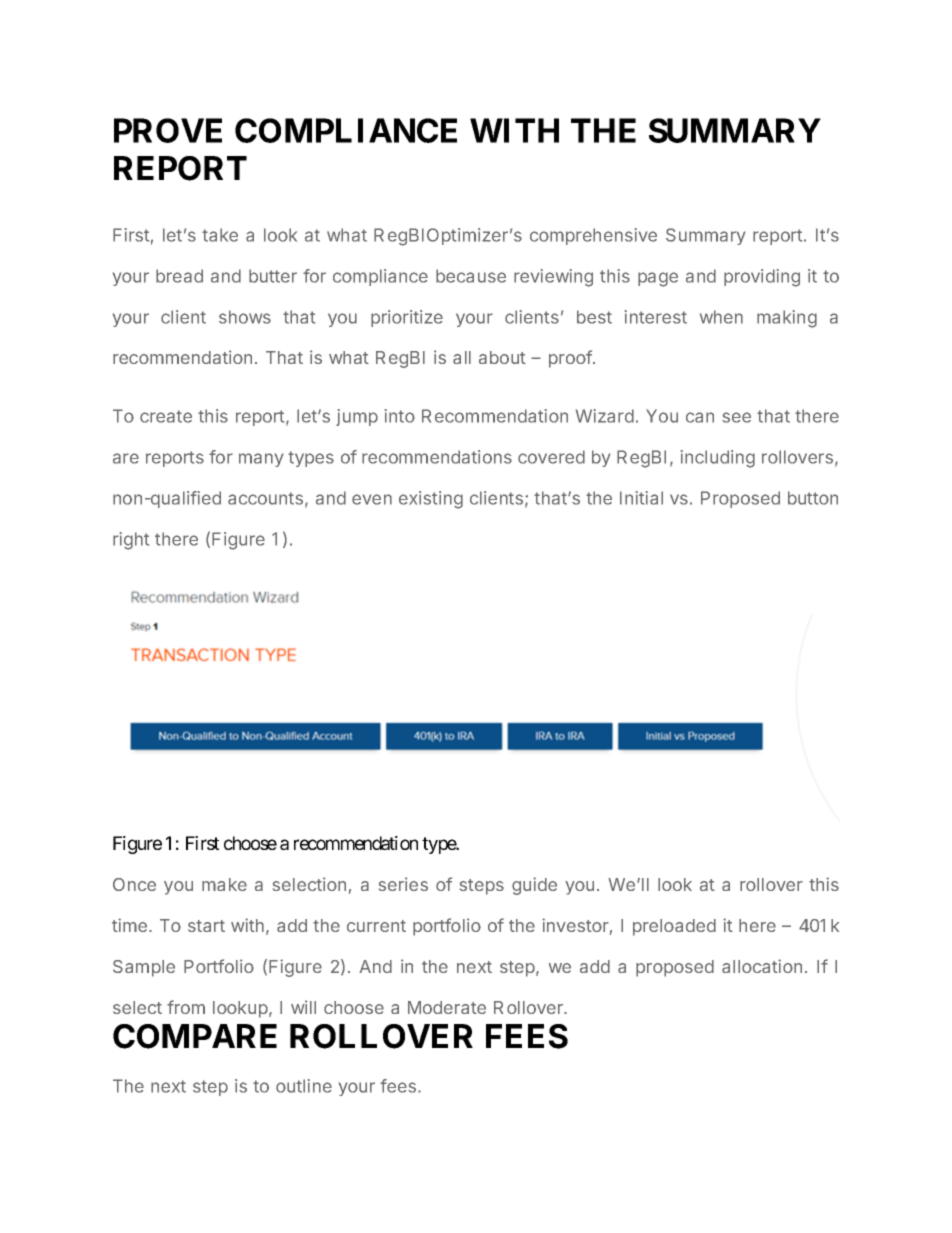  What do you see at coordinates (376, 926) in the page?
I see `current` at bounding box center [376, 926].
